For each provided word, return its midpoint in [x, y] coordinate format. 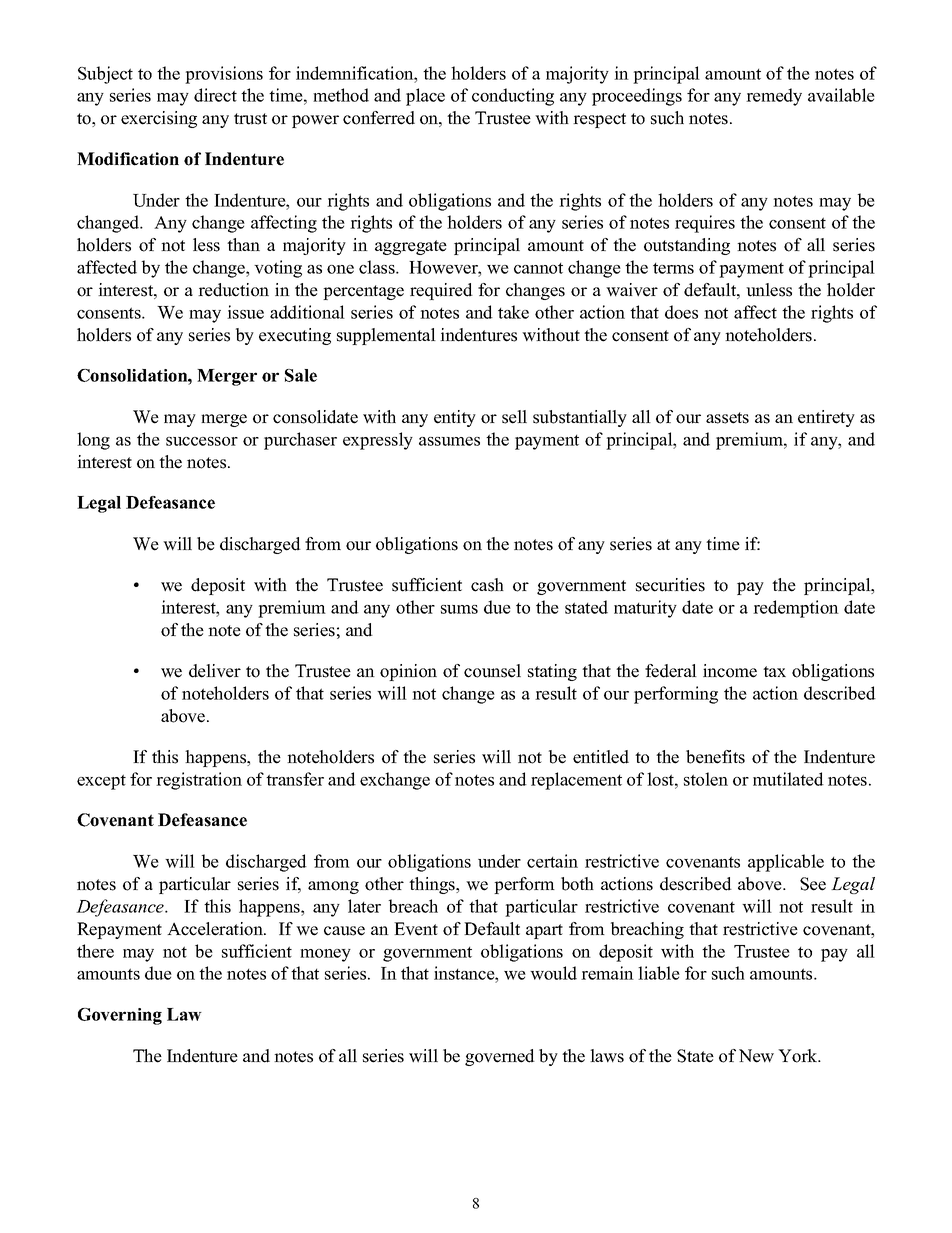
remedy [774, 97]
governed [500, 1057]
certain [552, 861]
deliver [215, 671]
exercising [159, 119]
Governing [120, 1016]
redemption [796, 609]
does [681, 312]
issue [245, 312]
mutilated [788, 779]
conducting [513, 97]
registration [199, 781]
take [513, 312]
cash [487, 585]
